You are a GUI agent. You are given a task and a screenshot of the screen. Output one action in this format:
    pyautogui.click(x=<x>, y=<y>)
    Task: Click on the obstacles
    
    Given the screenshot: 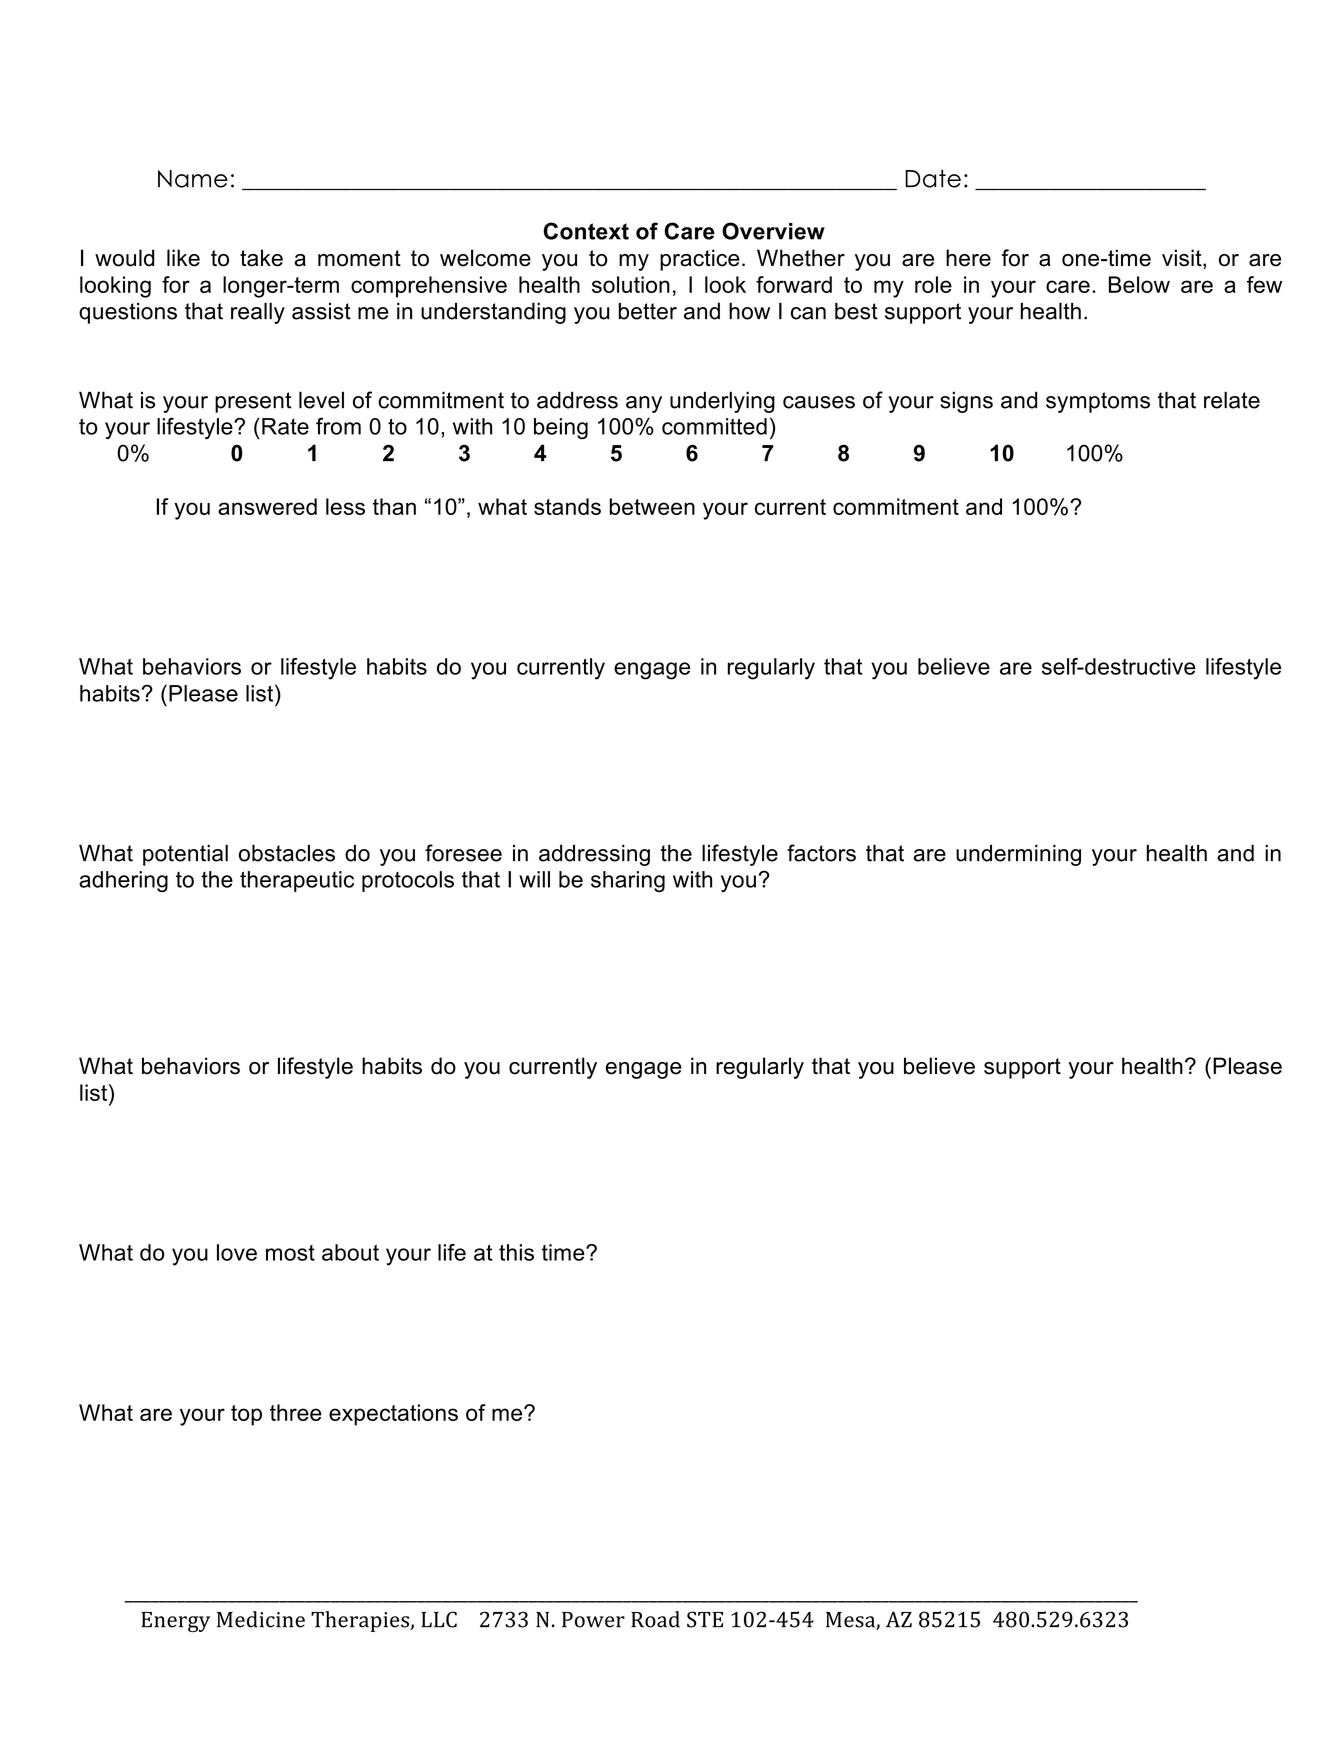 What is the action you would take?
    pyautogui.click(x=287, y=853)
